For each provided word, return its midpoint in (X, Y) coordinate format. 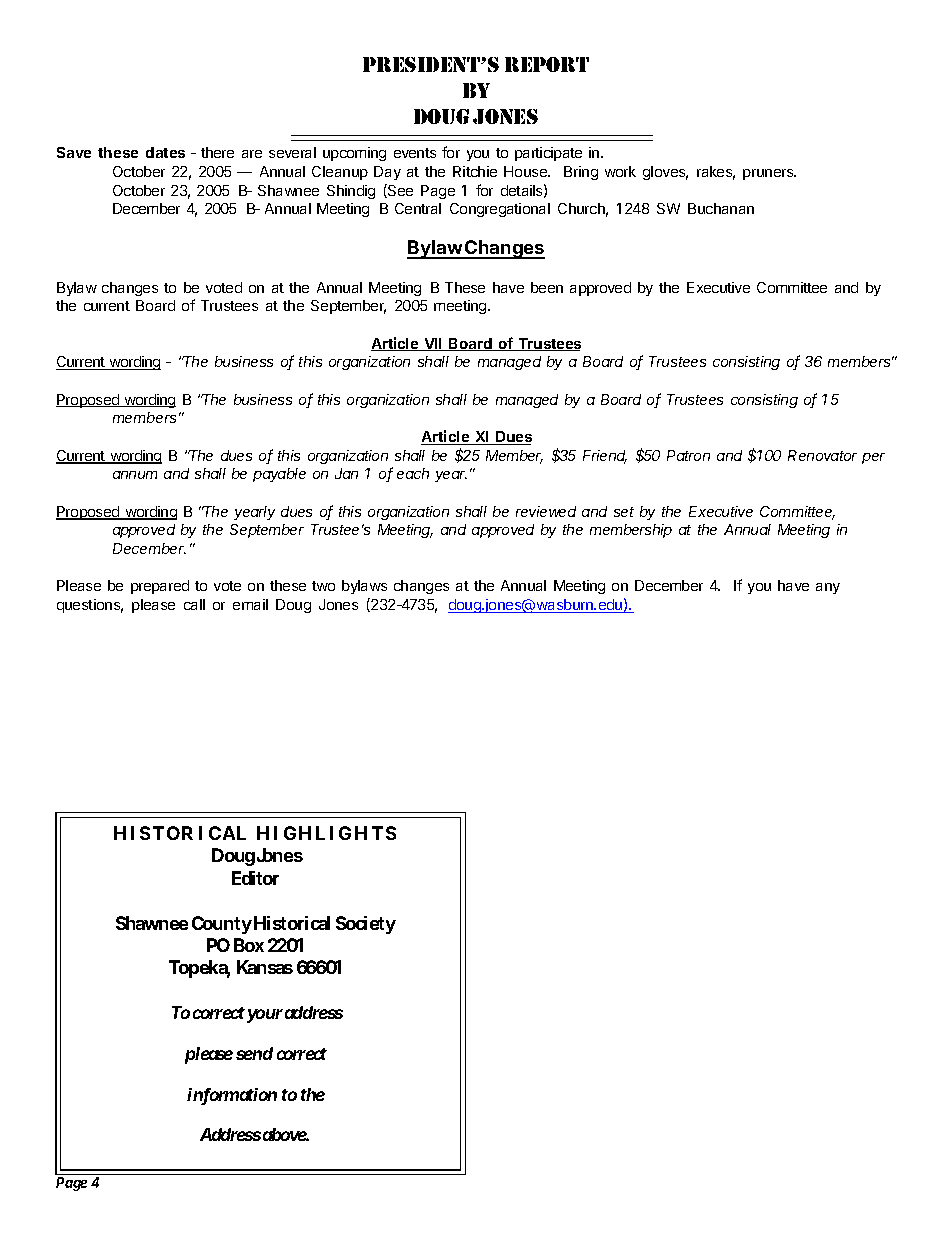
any (828, 588)
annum (135, 475)
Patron (688, 455)
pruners (769, 174)
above (286, 1134)
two (323, 586)
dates (165, 152)
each (413, 473)
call (194, 604)
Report (547, 64)
